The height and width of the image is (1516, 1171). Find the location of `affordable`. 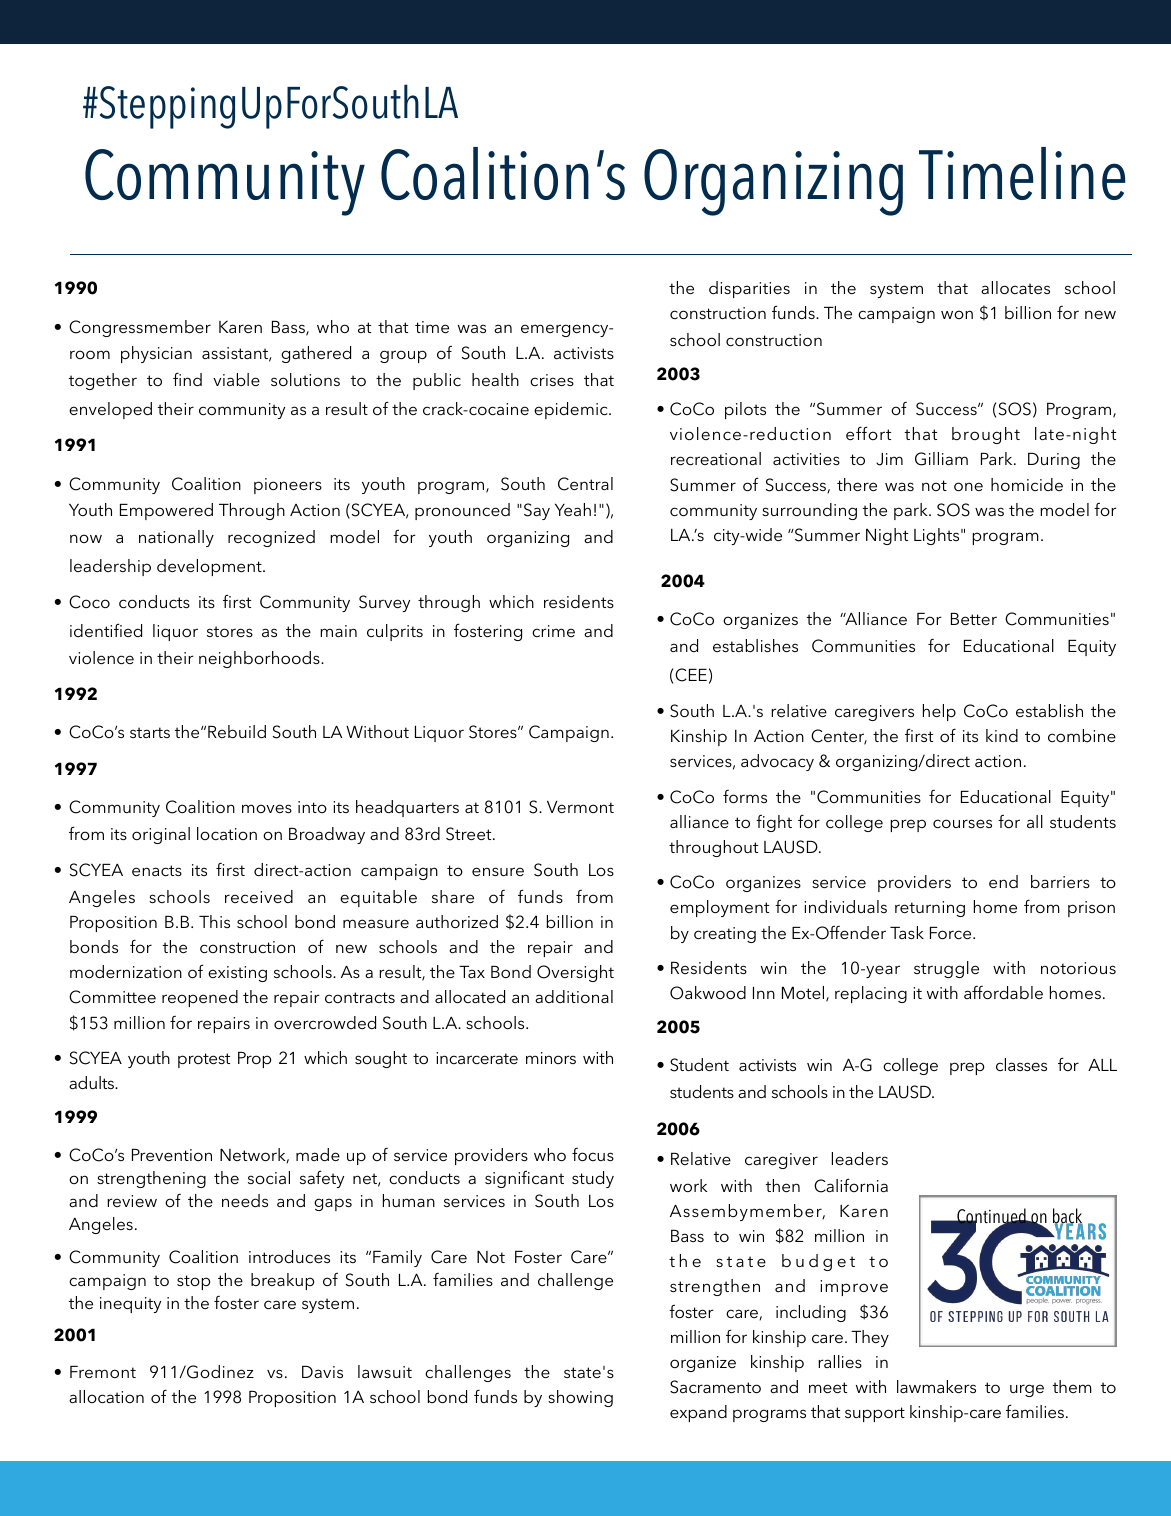

affordable is located at coordinates (1003, 992).
